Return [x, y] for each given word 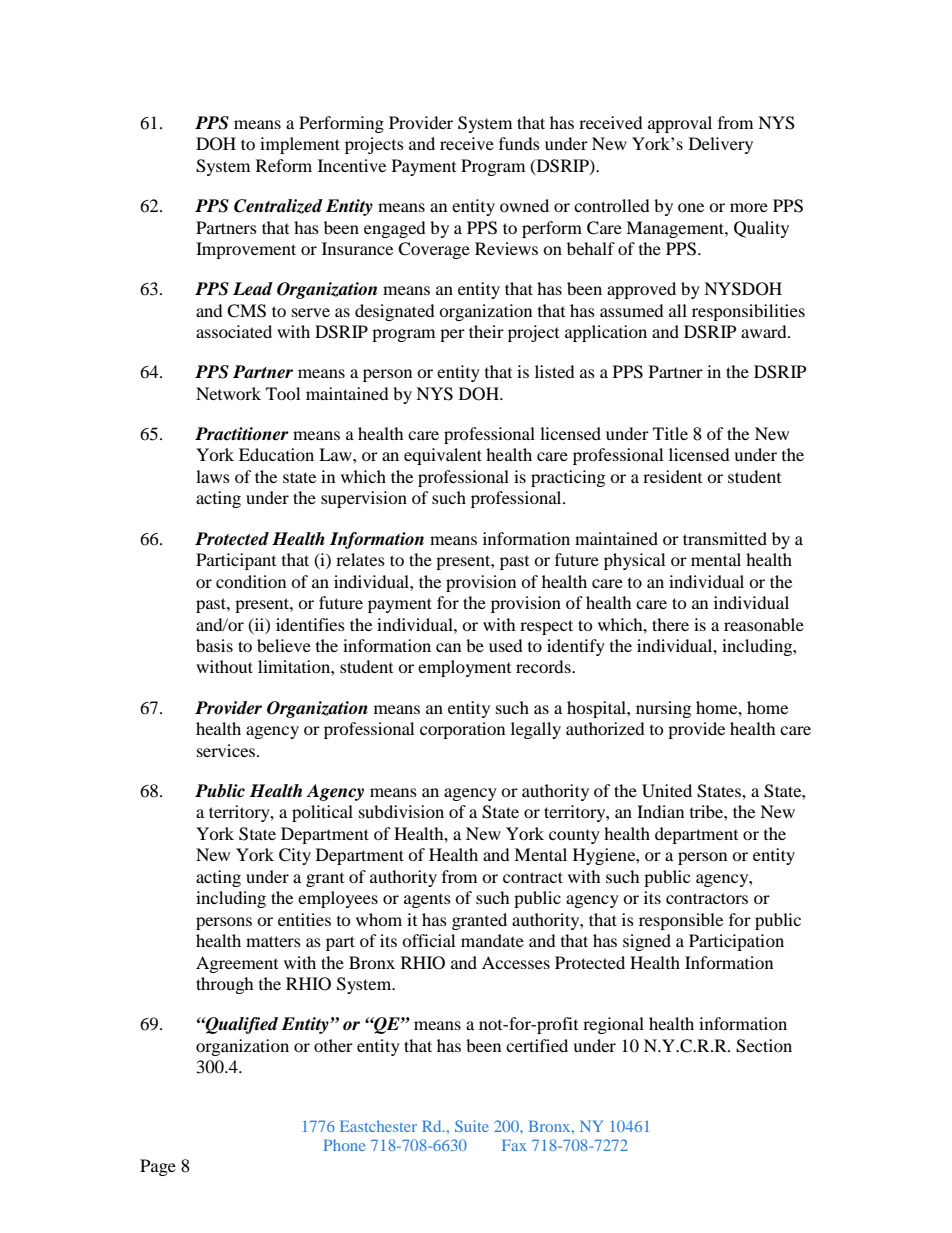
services [227, 750]
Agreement [237, 964]
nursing [663, 709]
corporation [462, 730]
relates [360, 559]
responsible [681, 921]
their [486, 331]
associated [234, 331]
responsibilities [748, 312]
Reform [284, 165]
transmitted [725, 538]
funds [519, 143]
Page [158, 1167]
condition [251, 581]
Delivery [721, 145]
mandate [492, 940]
